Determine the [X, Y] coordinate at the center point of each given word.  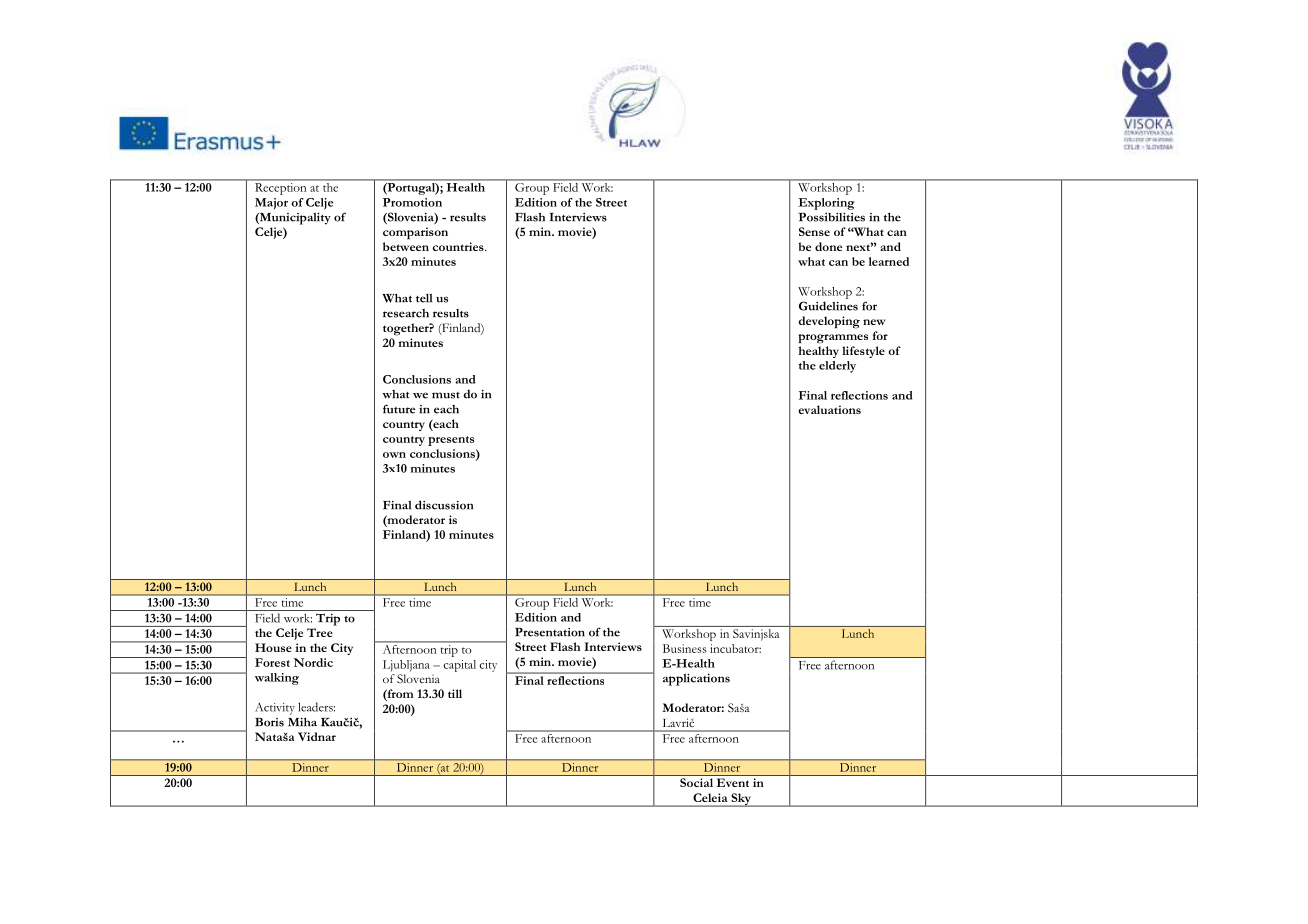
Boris [269, 722]
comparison [415, 233]
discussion [444, 505]
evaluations [829, 409]
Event [733, 782]
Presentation [550, 632]
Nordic [313, 662]
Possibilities [832, 217]
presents [451, 441]
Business [685, 648]
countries [459, 246]
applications [696, 680]
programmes [833, 338]
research [406, 313]
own [394, 455]
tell [424, 298]
